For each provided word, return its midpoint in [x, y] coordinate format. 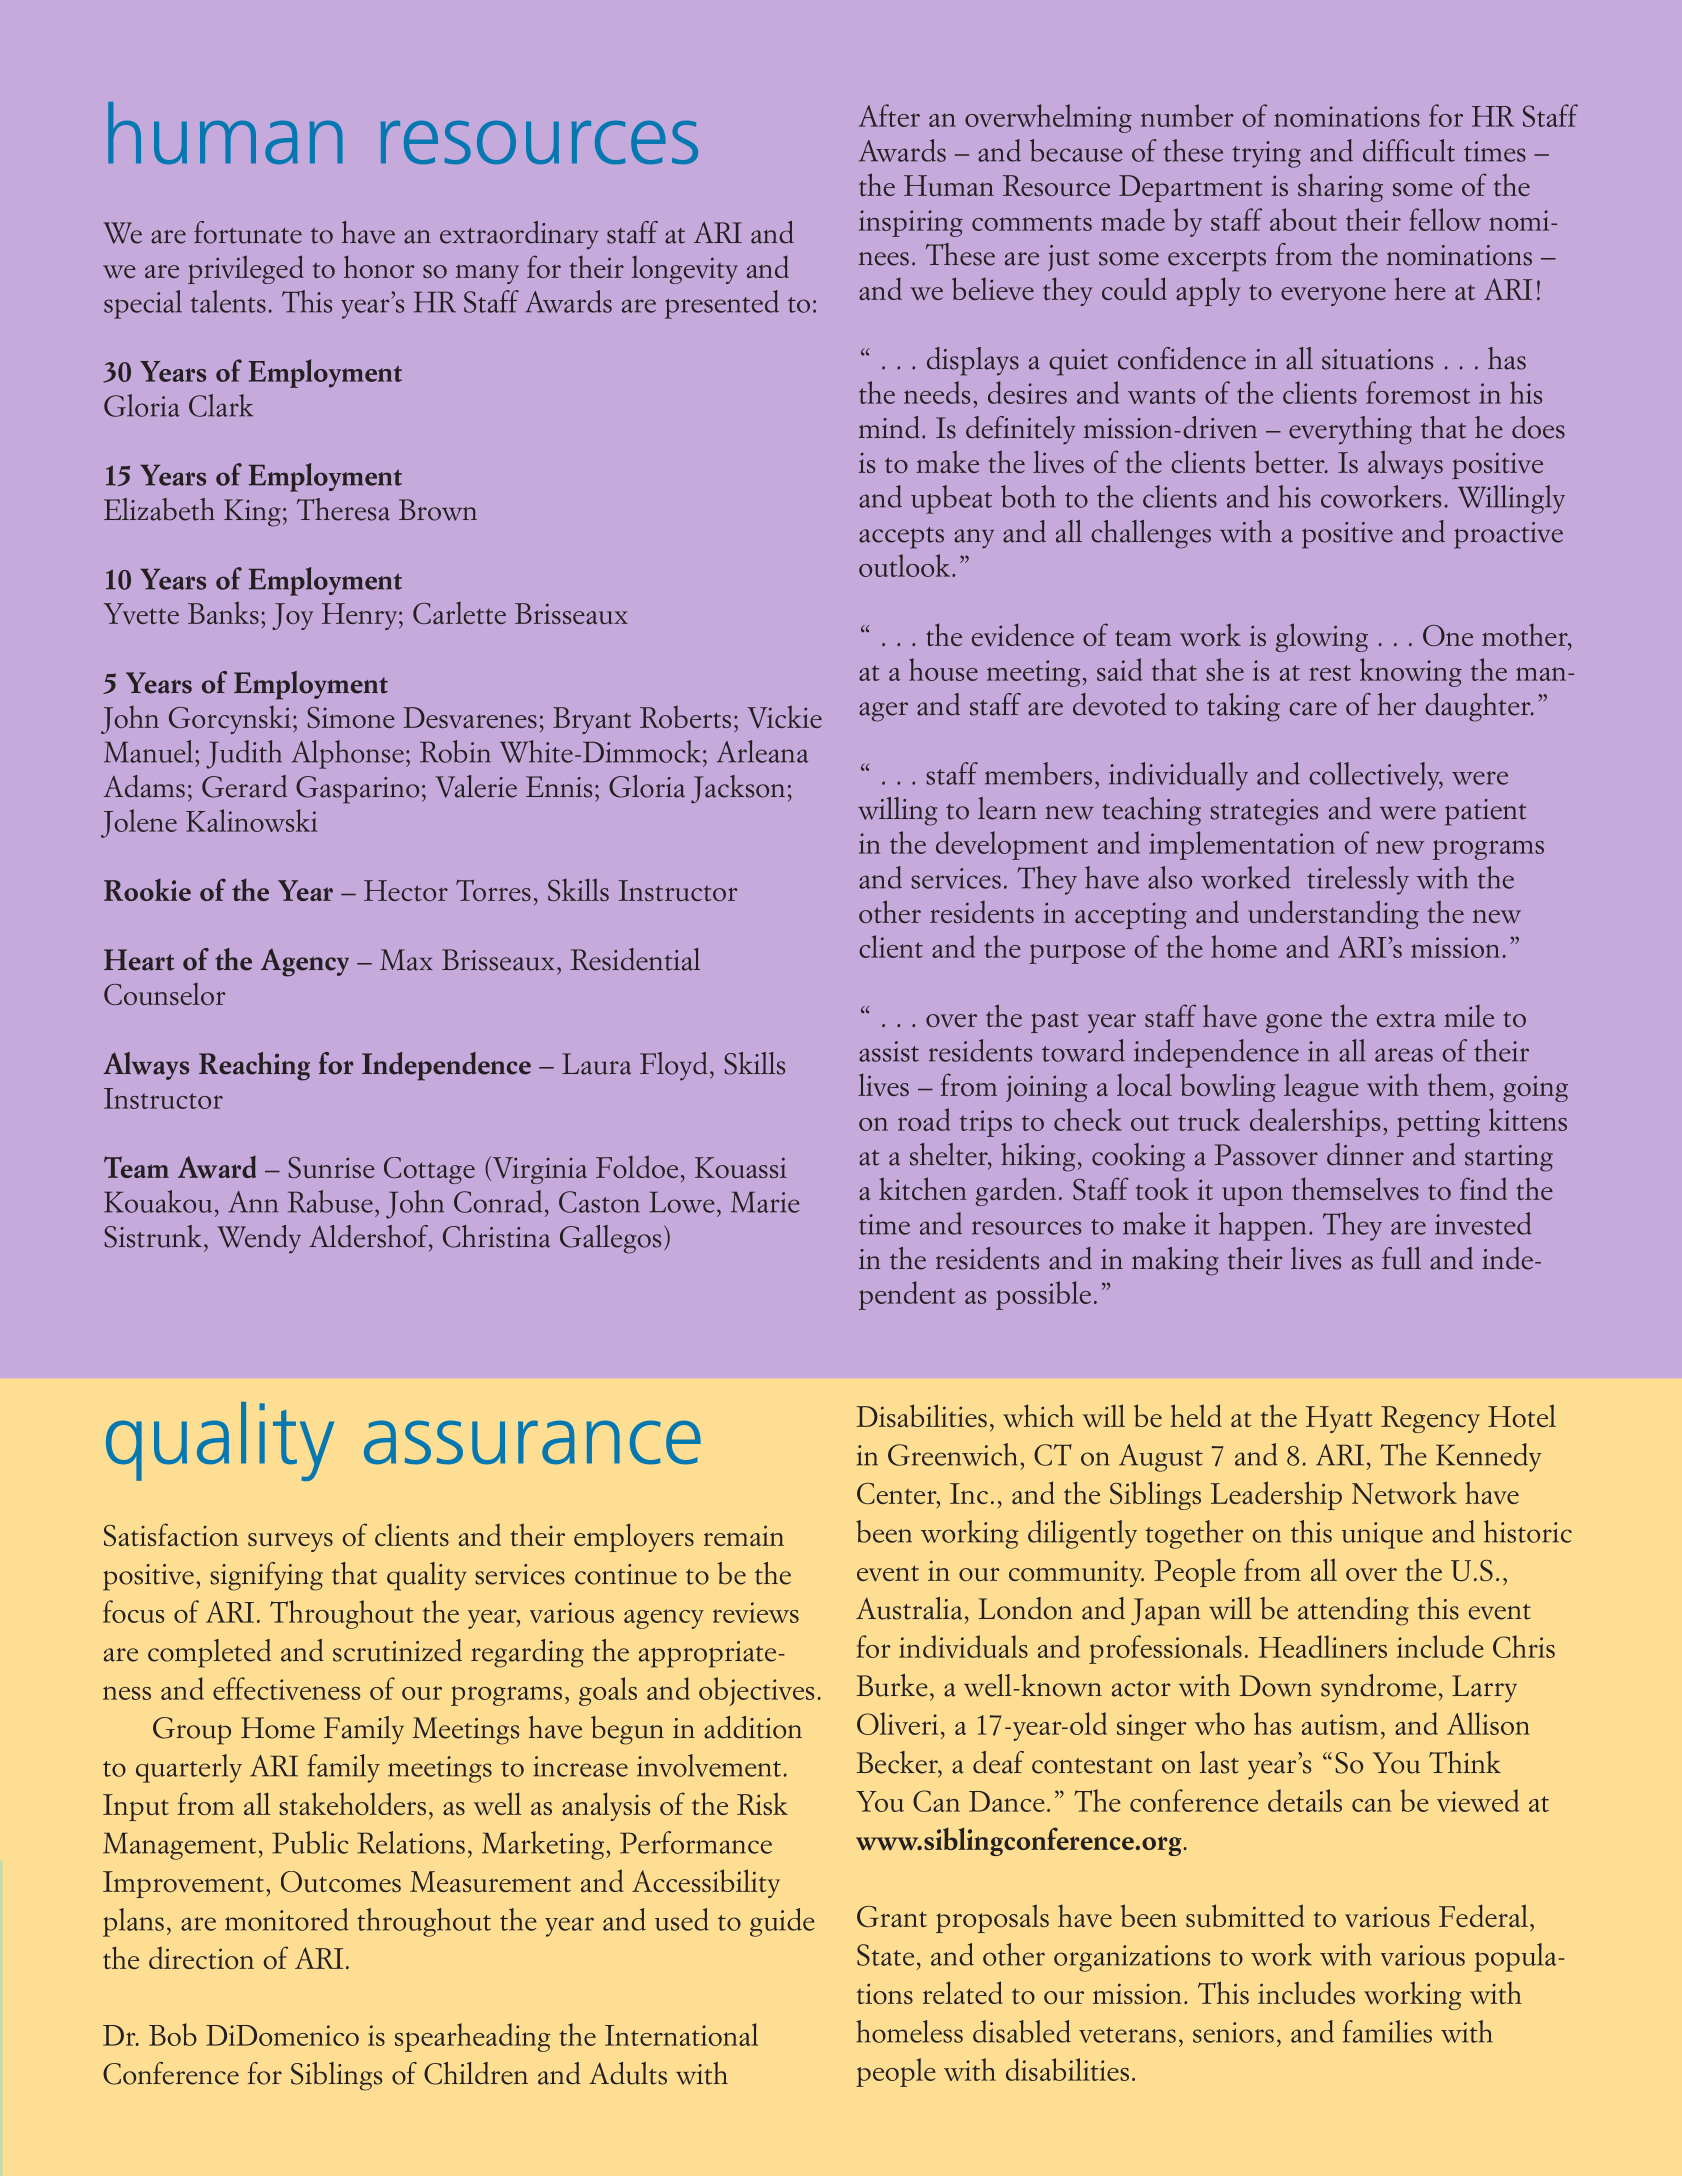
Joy [292, 616]
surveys [290, 1542]
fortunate [248, 232]
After [889, 115]
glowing [1322, 637]
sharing [1340, 188]
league [1321, 1087]
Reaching [254, 1066]
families [1387, 2031]
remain [744, 1535]
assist [889, 1051]
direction [201, 1958]
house [943, 669]
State [885, 1955]
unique [1382, 1535]
